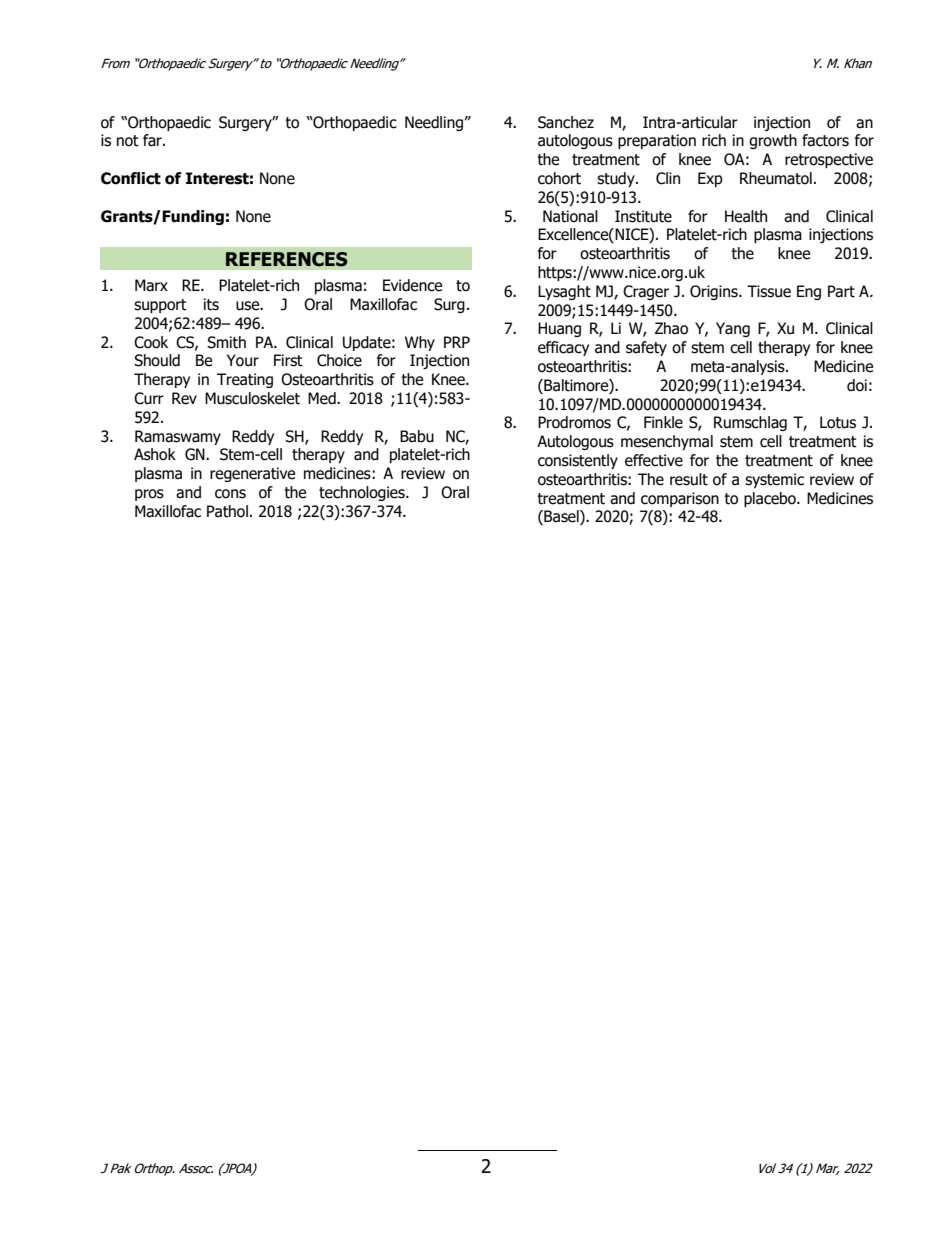 The image size is (952, 1233). What do you see at coordinates (563, 348) in the screenshot?
I see `efficacy` at bounding box center [563, 348].
